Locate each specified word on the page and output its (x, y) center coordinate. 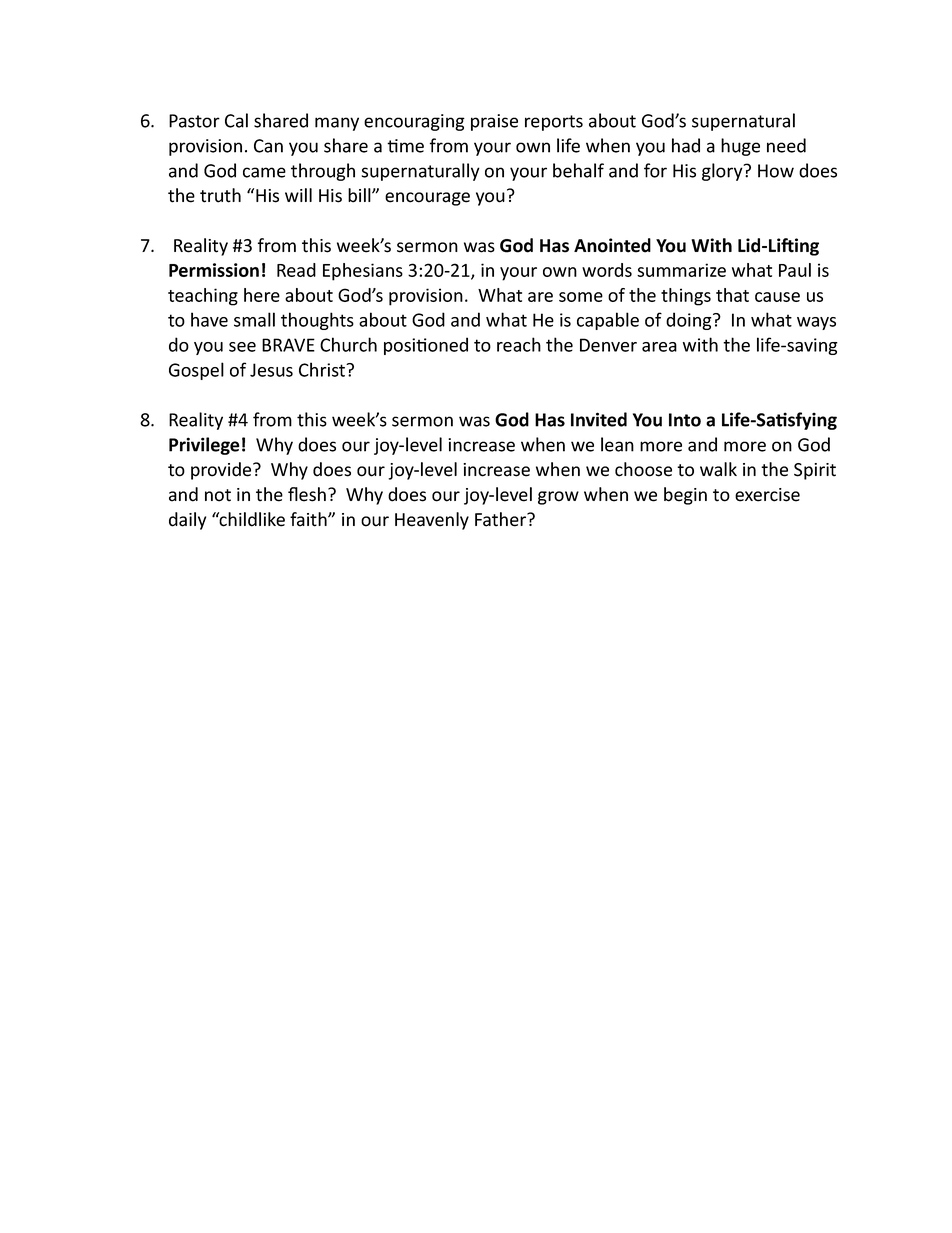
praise (494, 122)
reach (519, 344)
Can (268, 146)
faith (309, 519)
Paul (795, 270)
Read (296, 270)
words (607, 270)
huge (740, 147)
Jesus (271, 370)
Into (685, 420)
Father (502, 519)
